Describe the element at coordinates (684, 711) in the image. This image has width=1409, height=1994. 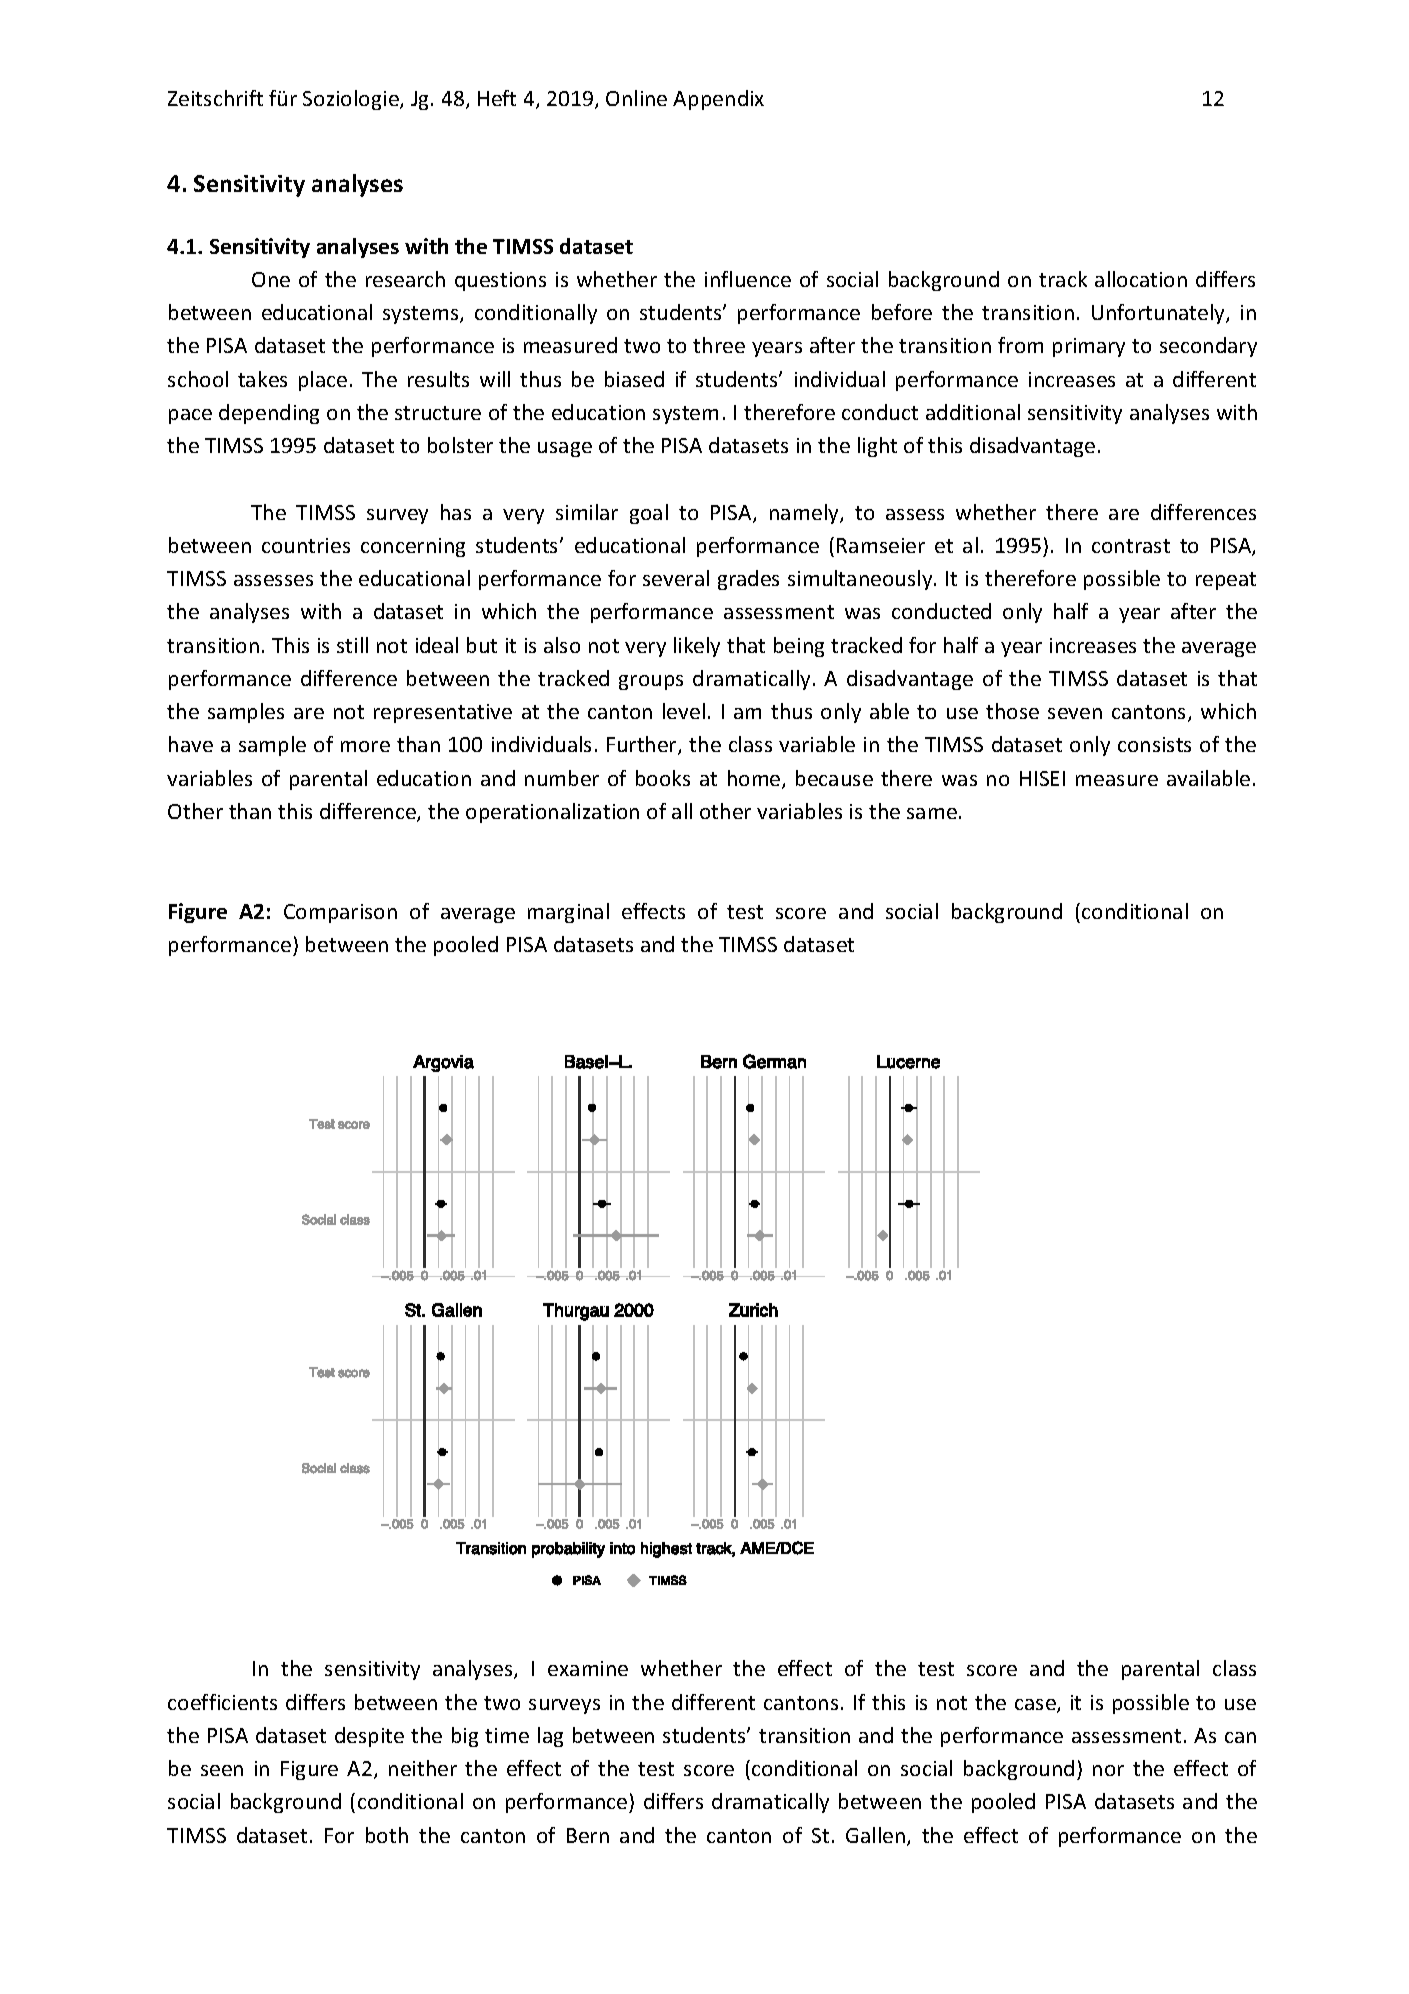
I see `level` at that location.
